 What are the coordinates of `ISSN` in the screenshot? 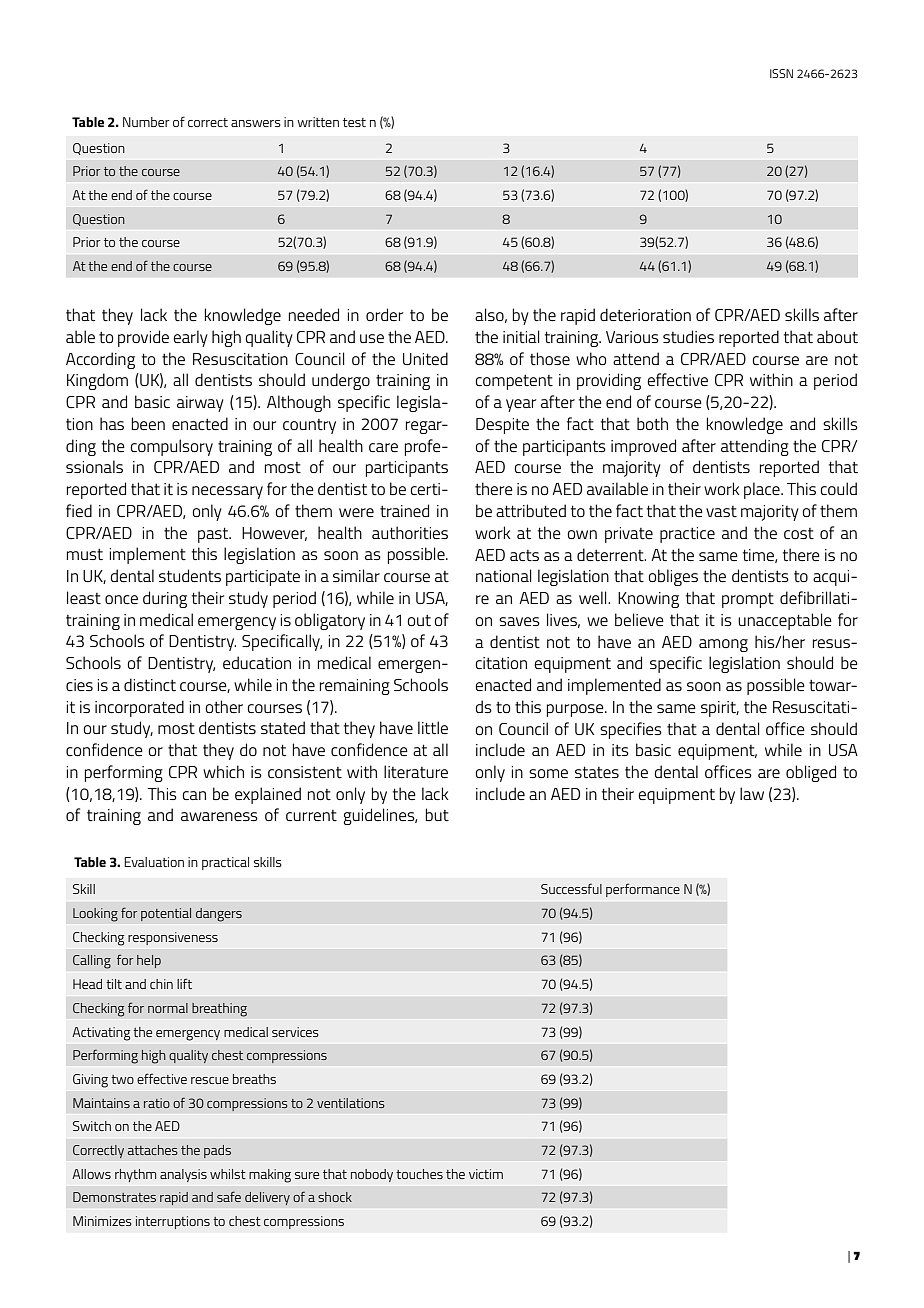 It's located at (781, 73).
